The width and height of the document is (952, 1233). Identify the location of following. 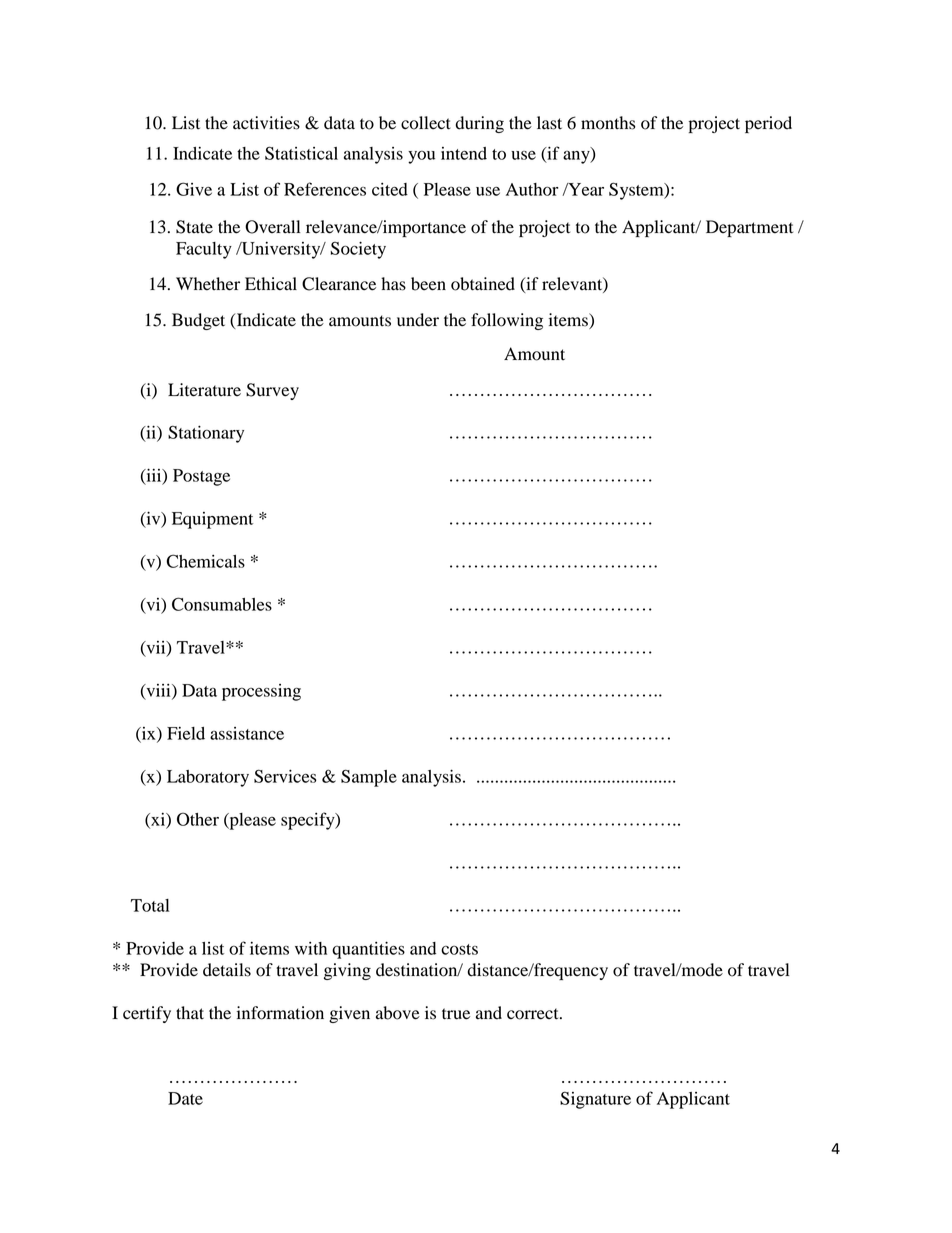
(507, 321).
